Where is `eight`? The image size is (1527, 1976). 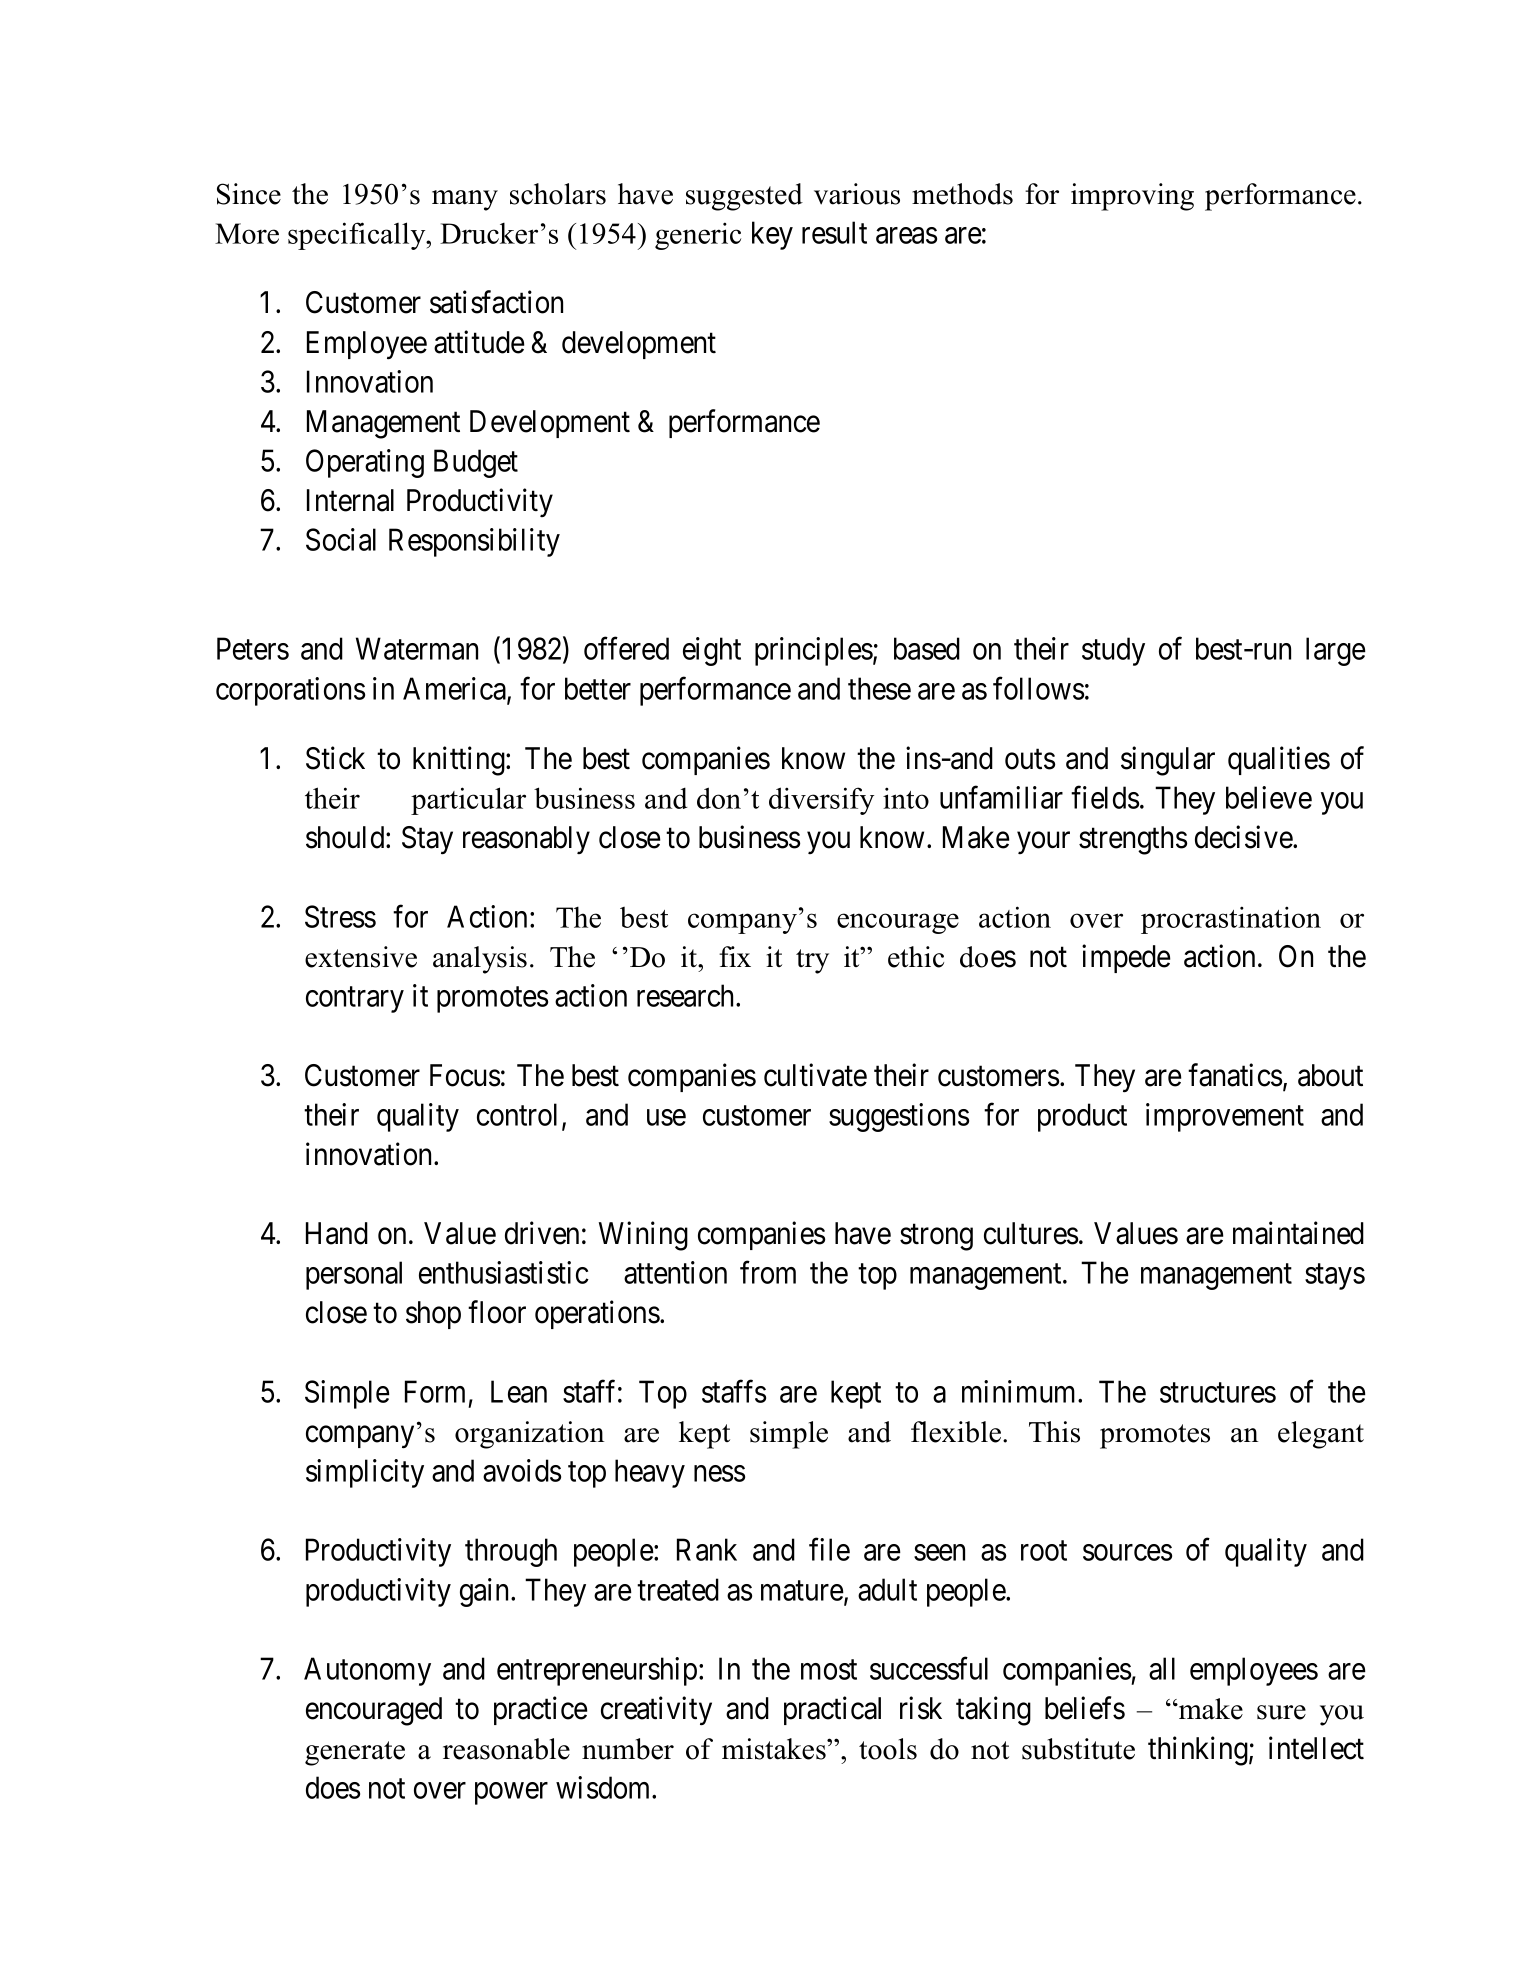
eight is located at coordinates (712, 651).
